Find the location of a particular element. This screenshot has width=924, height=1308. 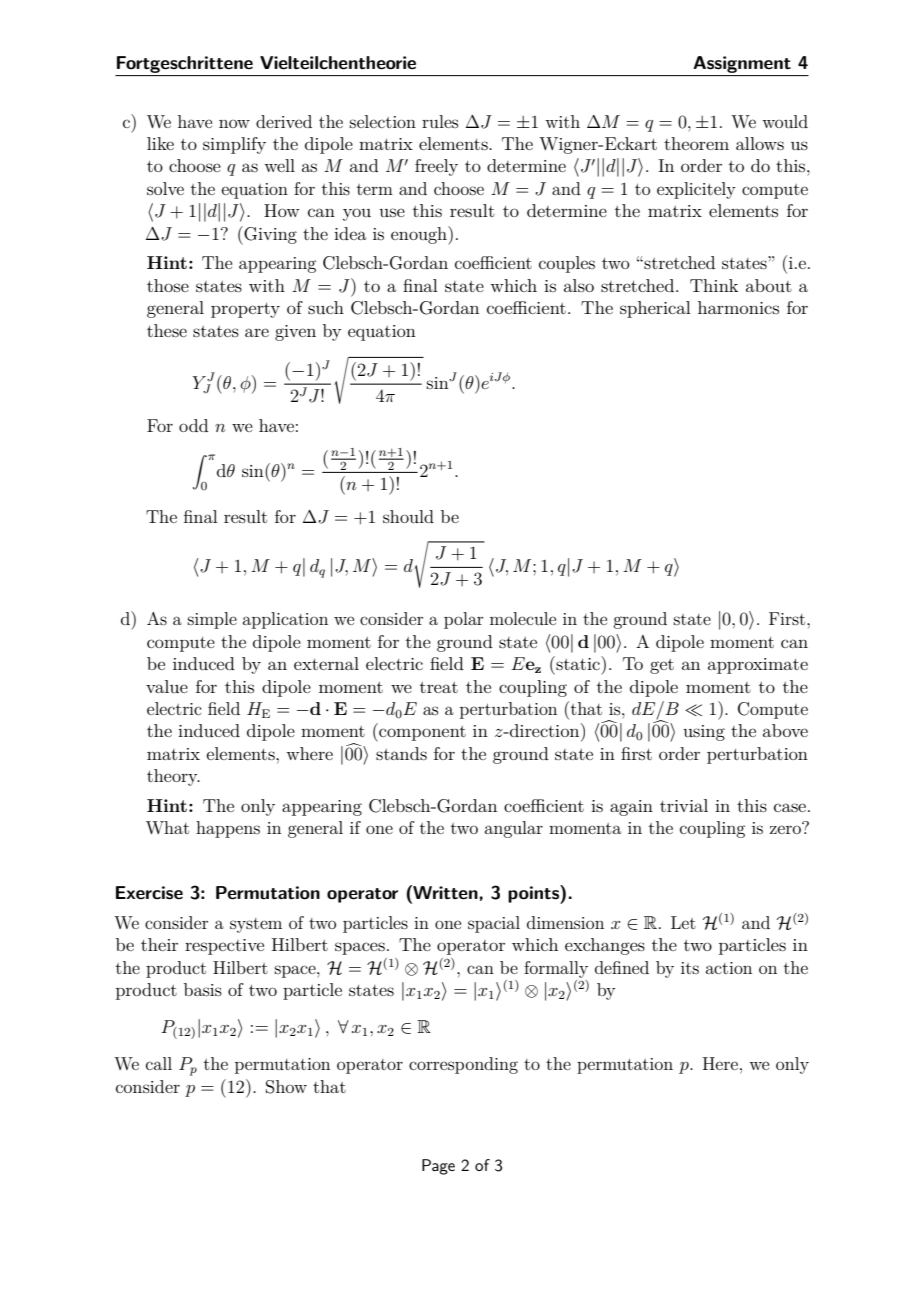

now is located at coordinates (234, 123).
